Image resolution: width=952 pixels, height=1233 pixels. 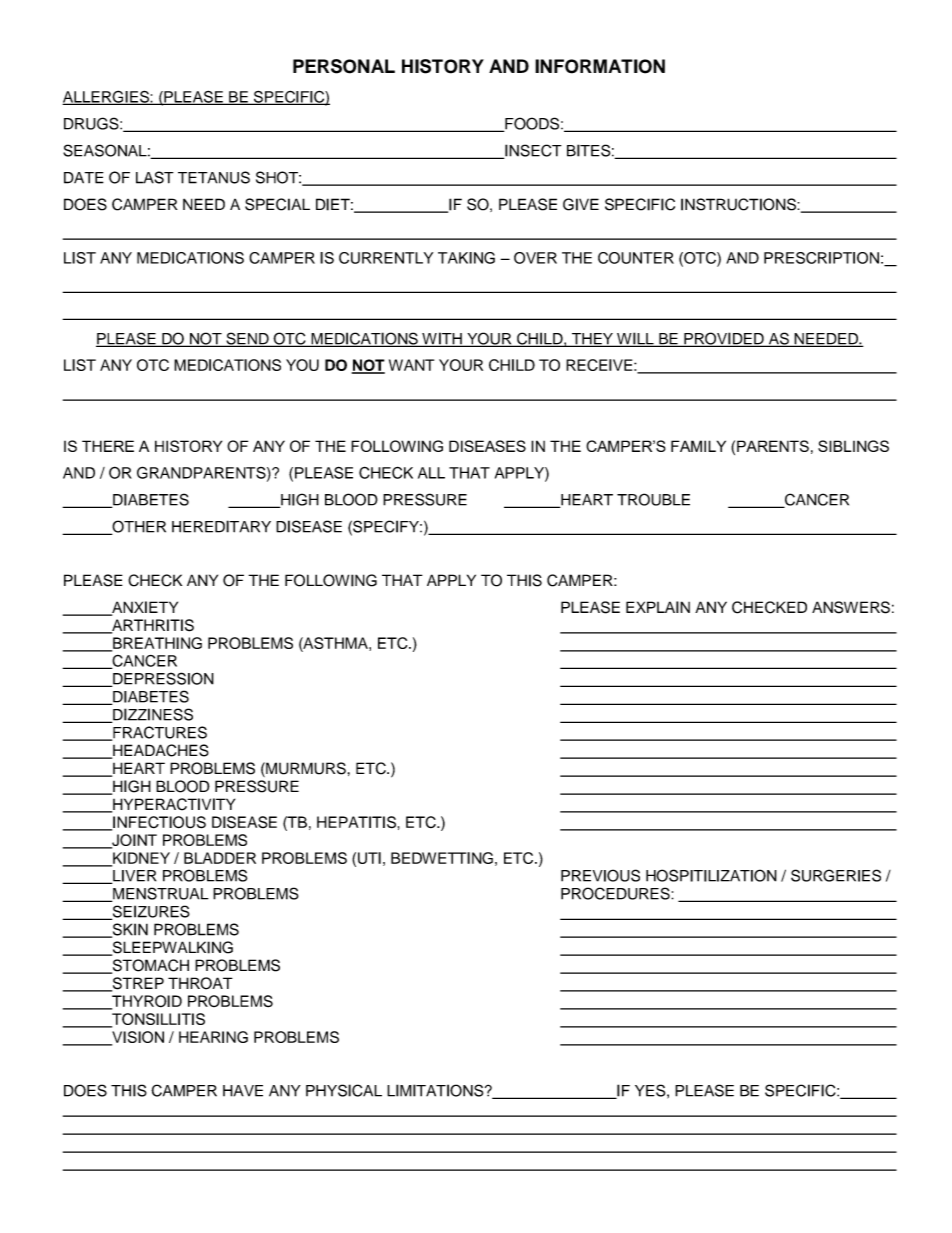 I want to click on OTHER, so click(x=138, y=527).
